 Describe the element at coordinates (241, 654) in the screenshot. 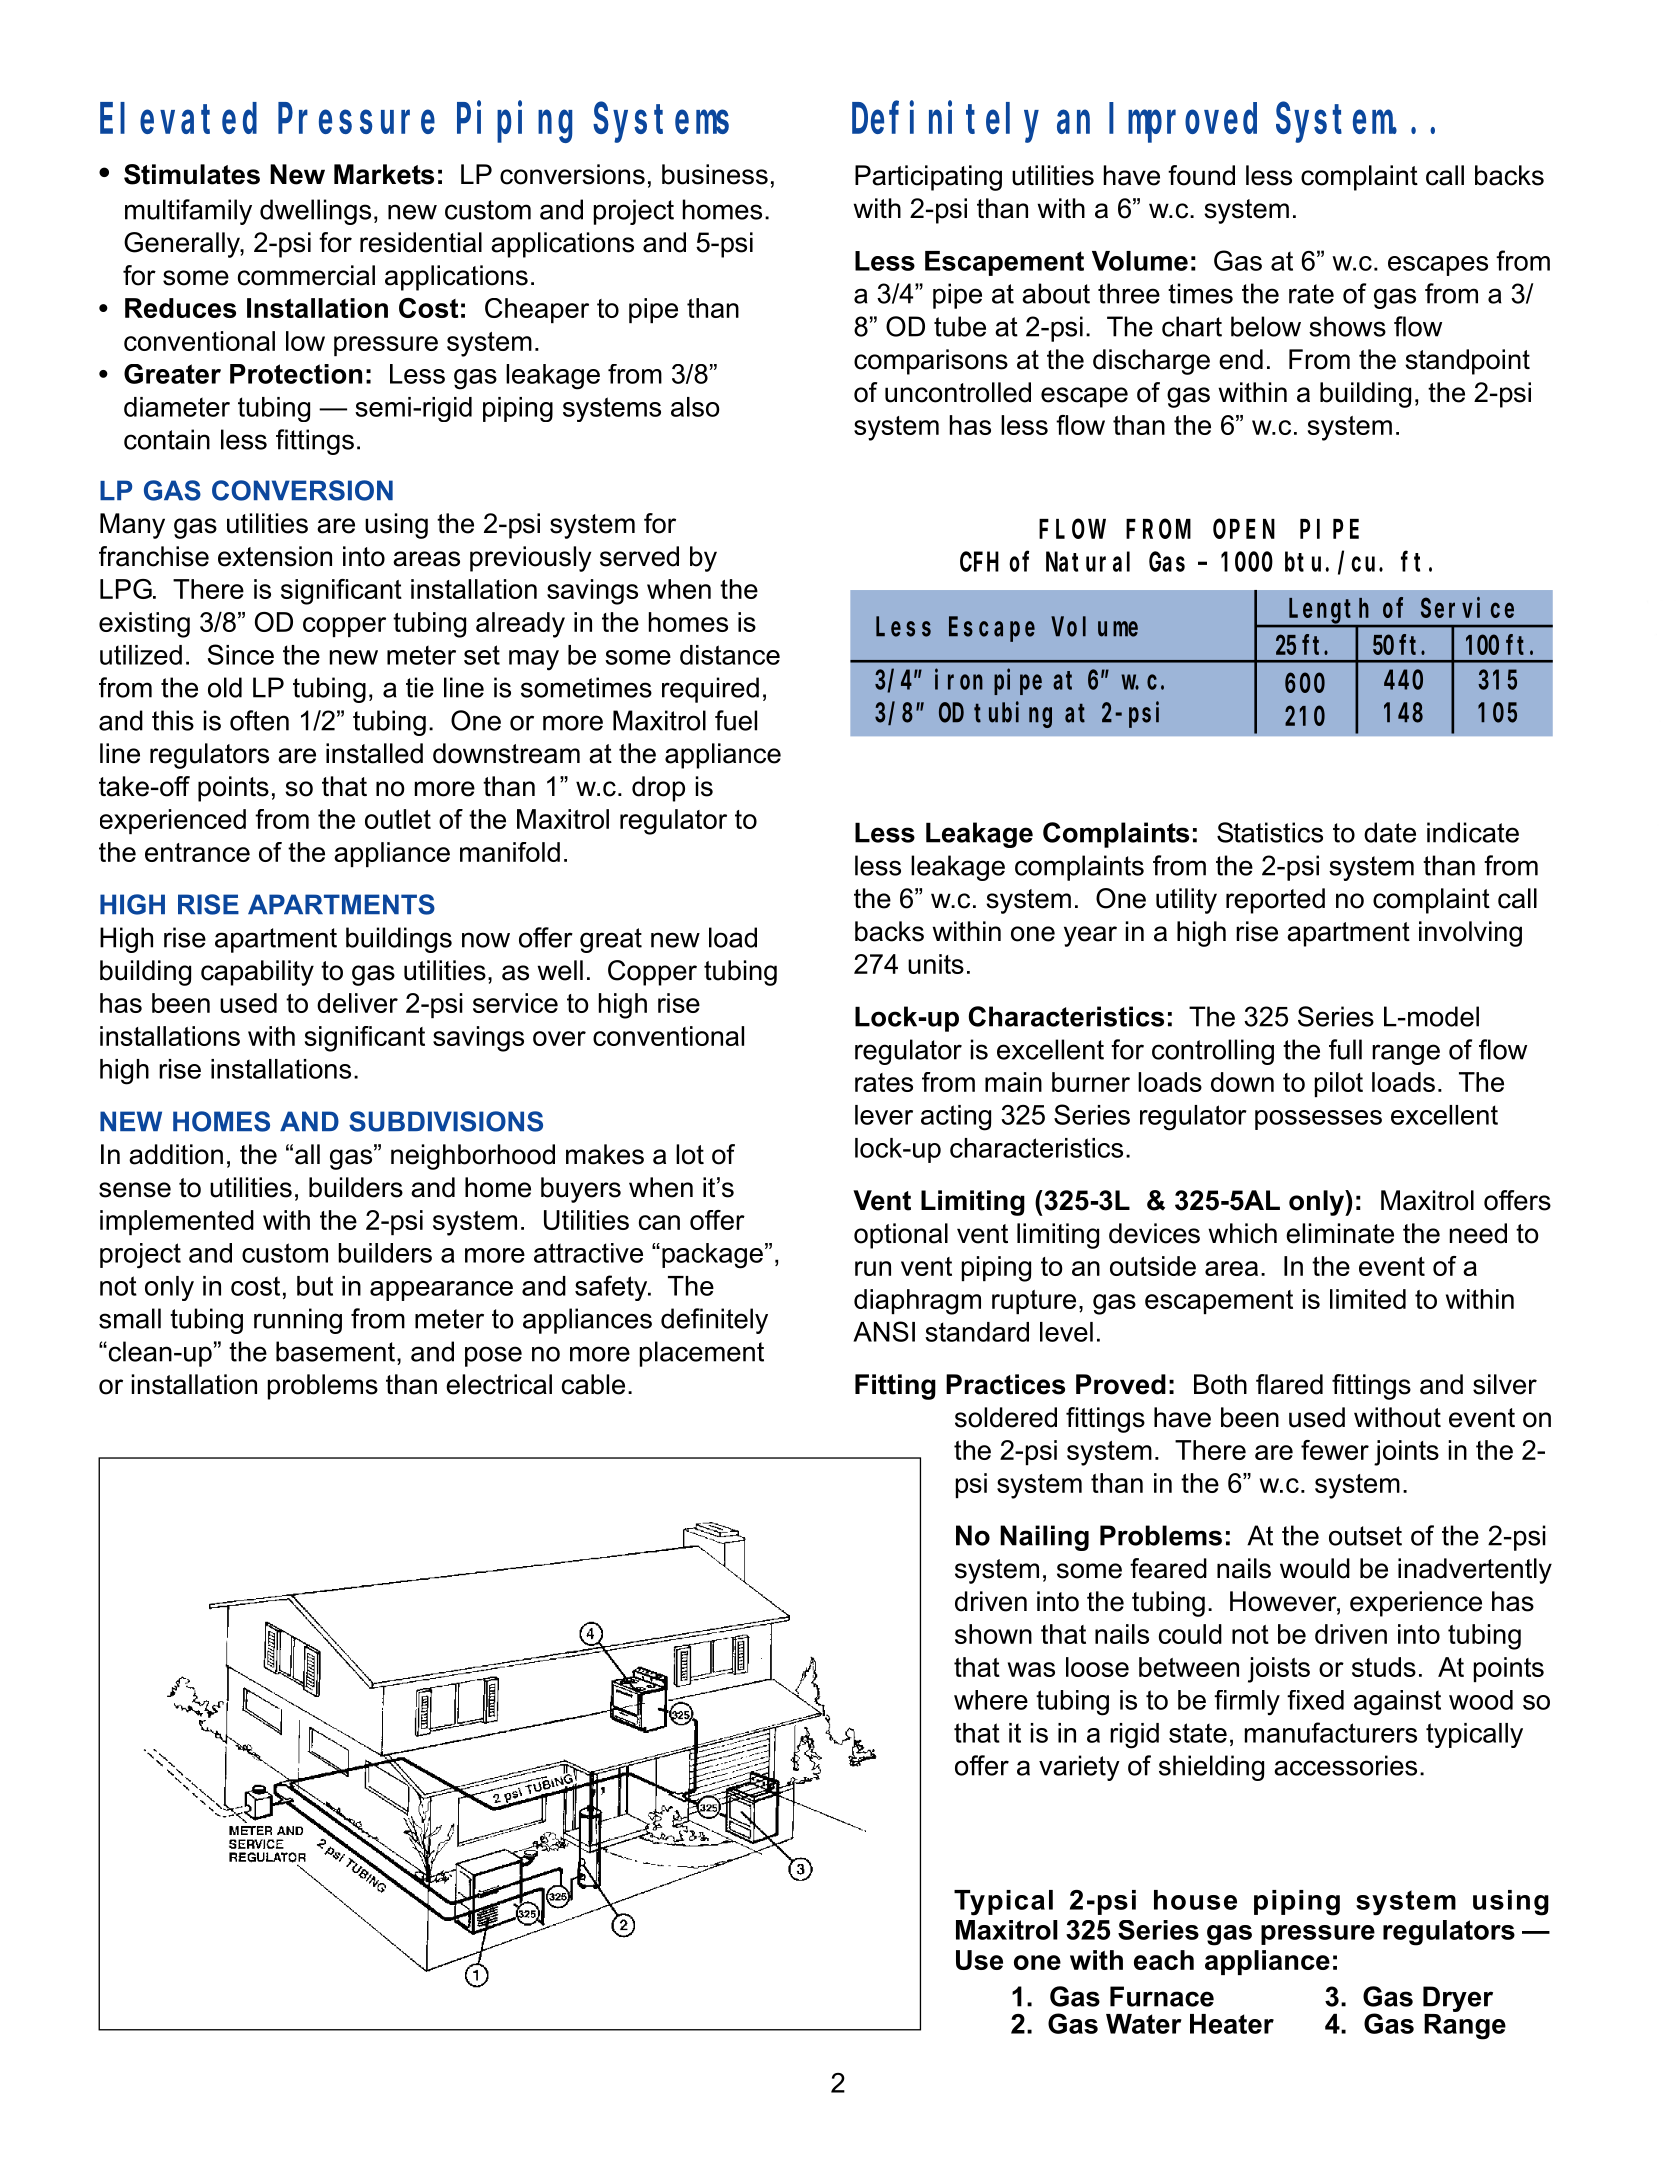

I see `Since` at that location.
